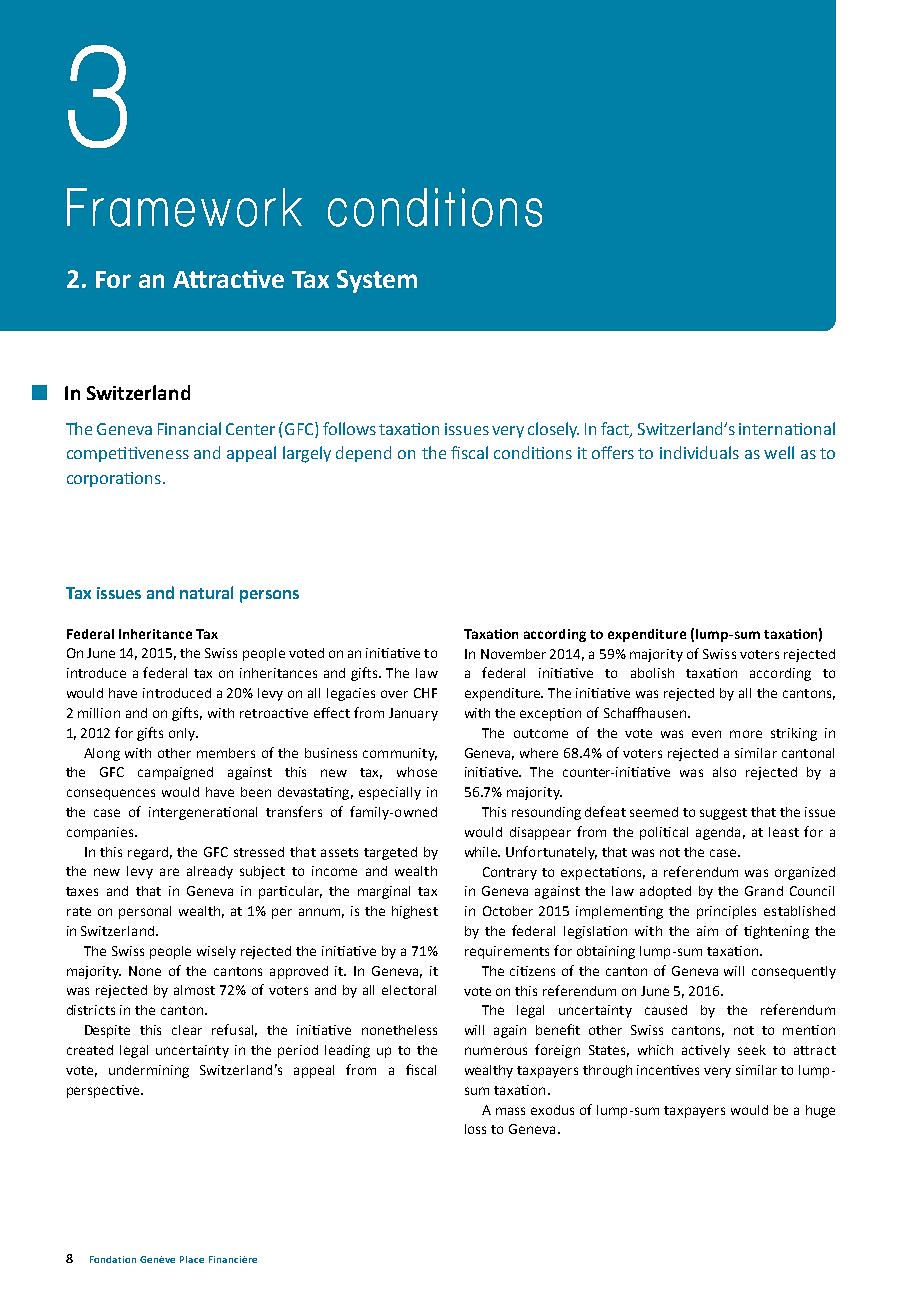 This screenshot has width=924, height=1308. I want to click on clear, so click(187, 1030).
